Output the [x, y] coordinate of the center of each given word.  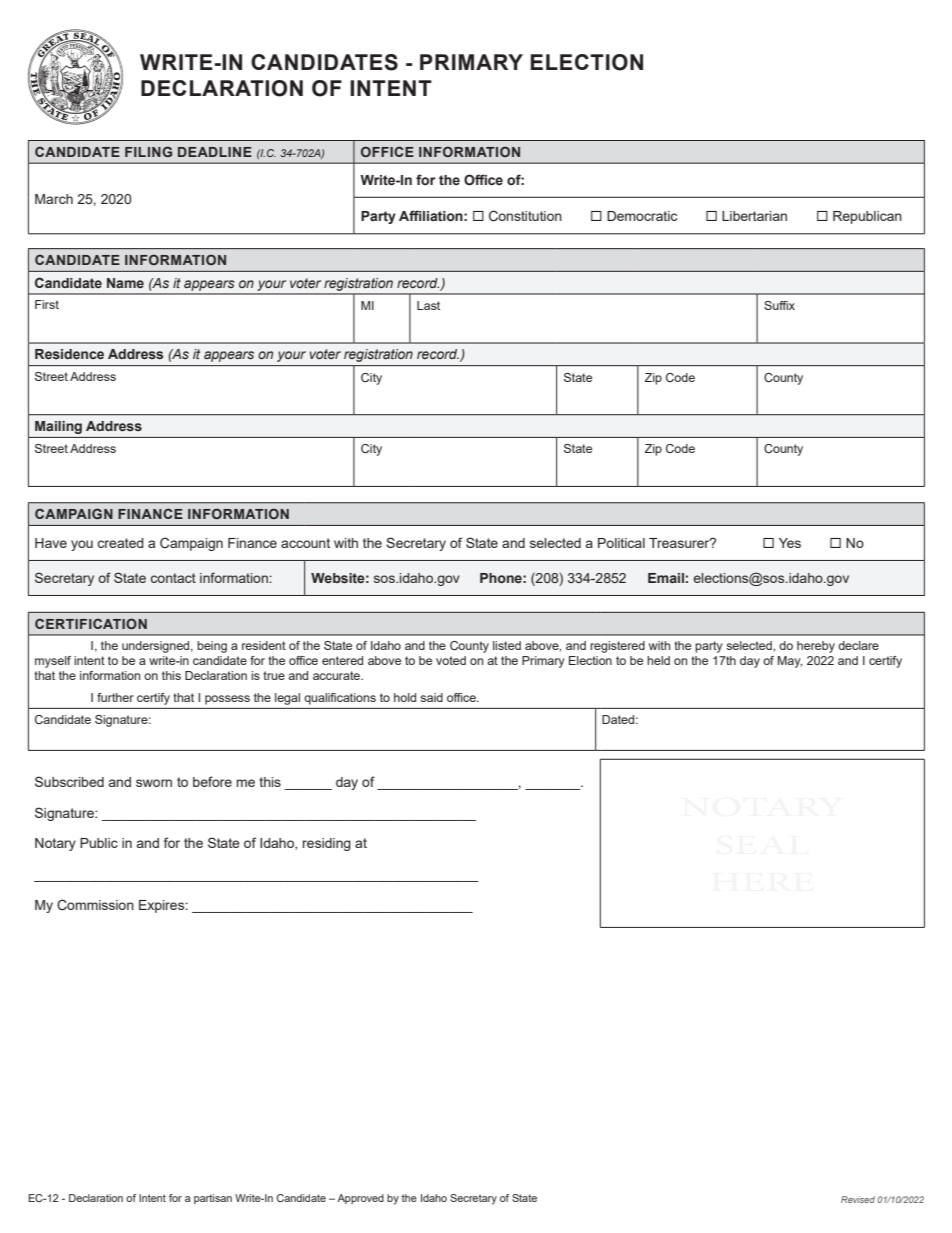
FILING [148, 151]
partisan [213, 1199]
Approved [360, 1199]
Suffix [779, 305]
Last [428, 305]
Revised [858, 1199]
